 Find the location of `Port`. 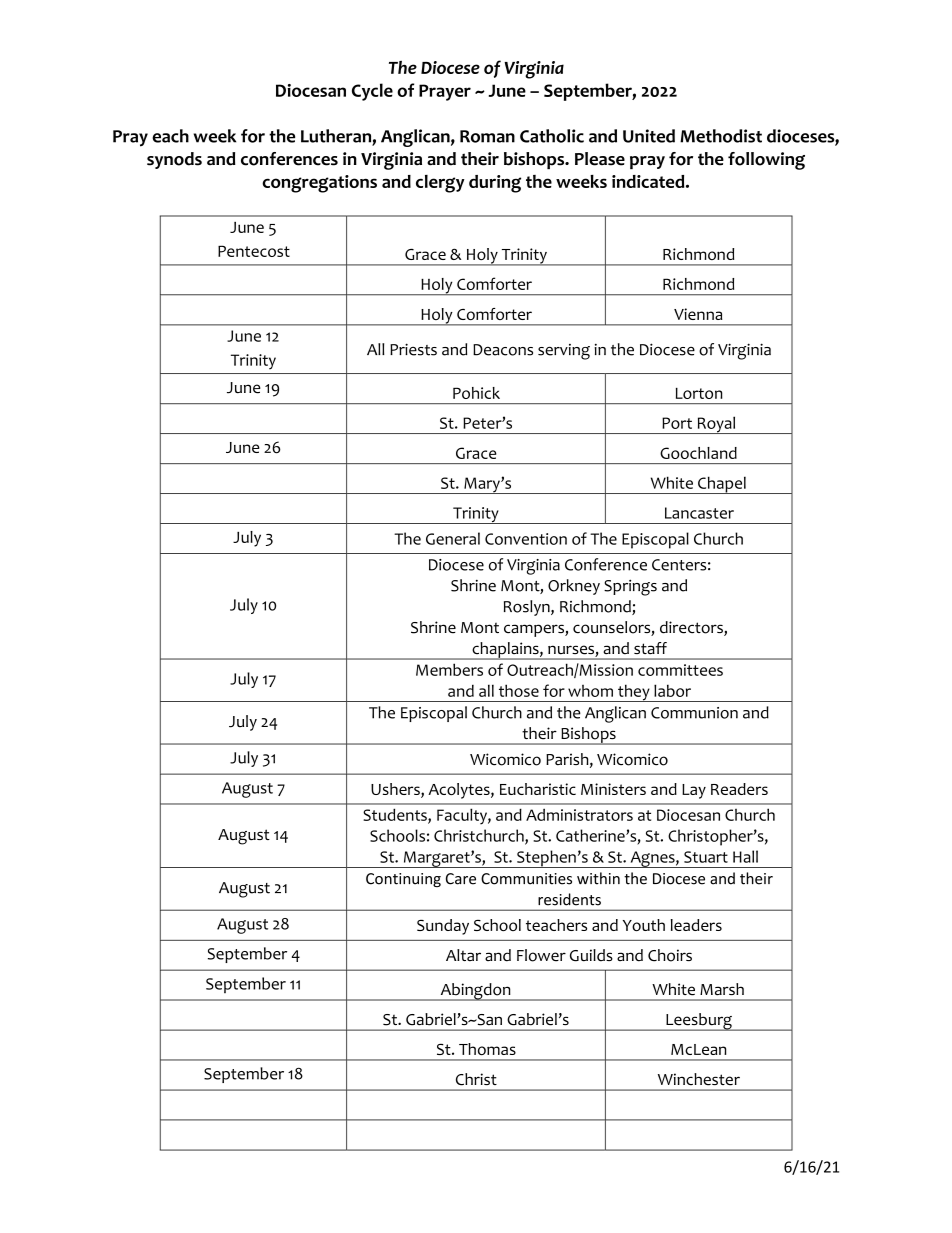

Port is located at coordinates (677, 423).
